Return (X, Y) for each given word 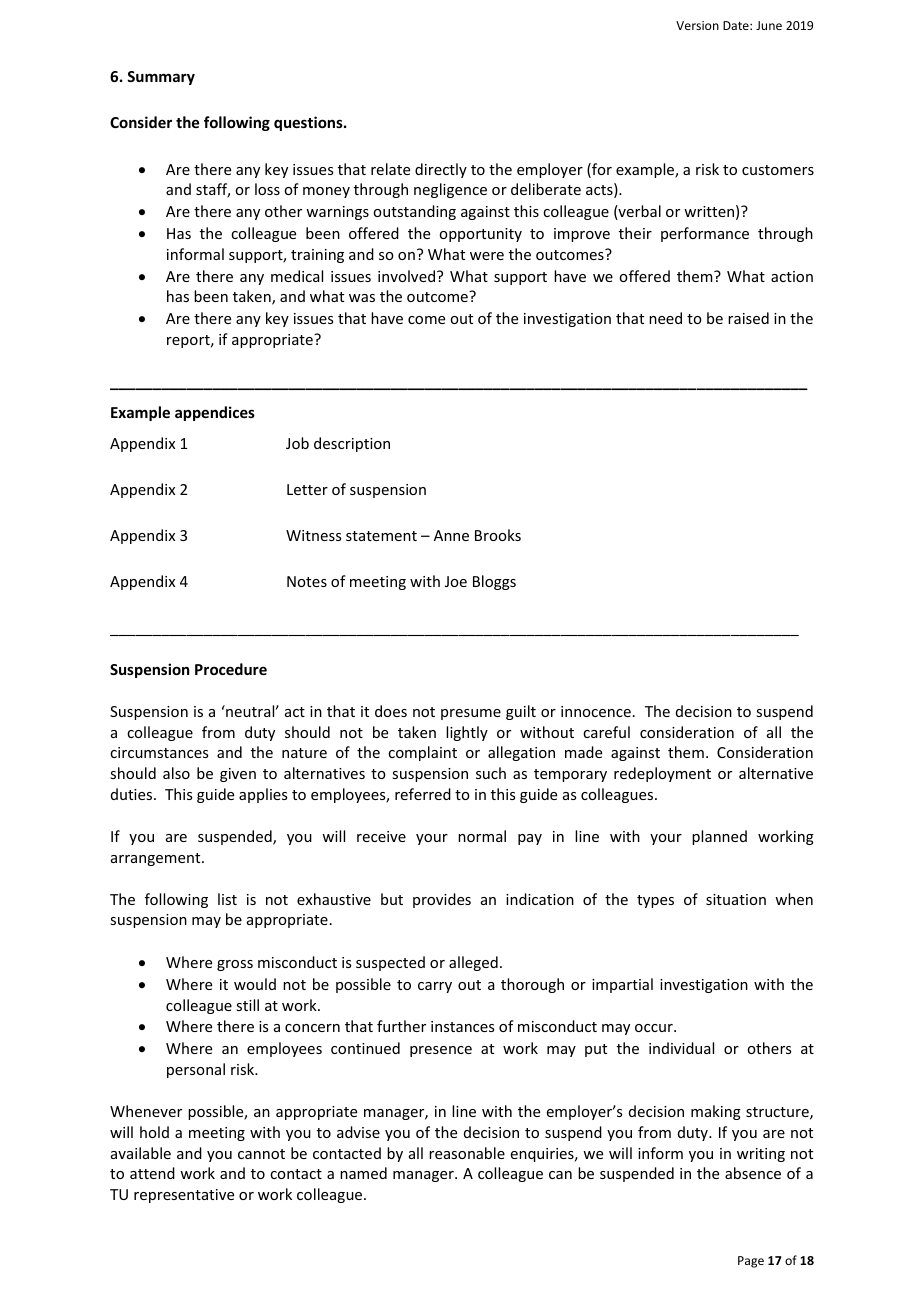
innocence (596, 711)
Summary (161, 78)
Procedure (231, 669)
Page (751, 1262)
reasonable (467, 1153)
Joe (456, 581)
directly (441, 170)
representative (184, 1196)
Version (697, 25)
